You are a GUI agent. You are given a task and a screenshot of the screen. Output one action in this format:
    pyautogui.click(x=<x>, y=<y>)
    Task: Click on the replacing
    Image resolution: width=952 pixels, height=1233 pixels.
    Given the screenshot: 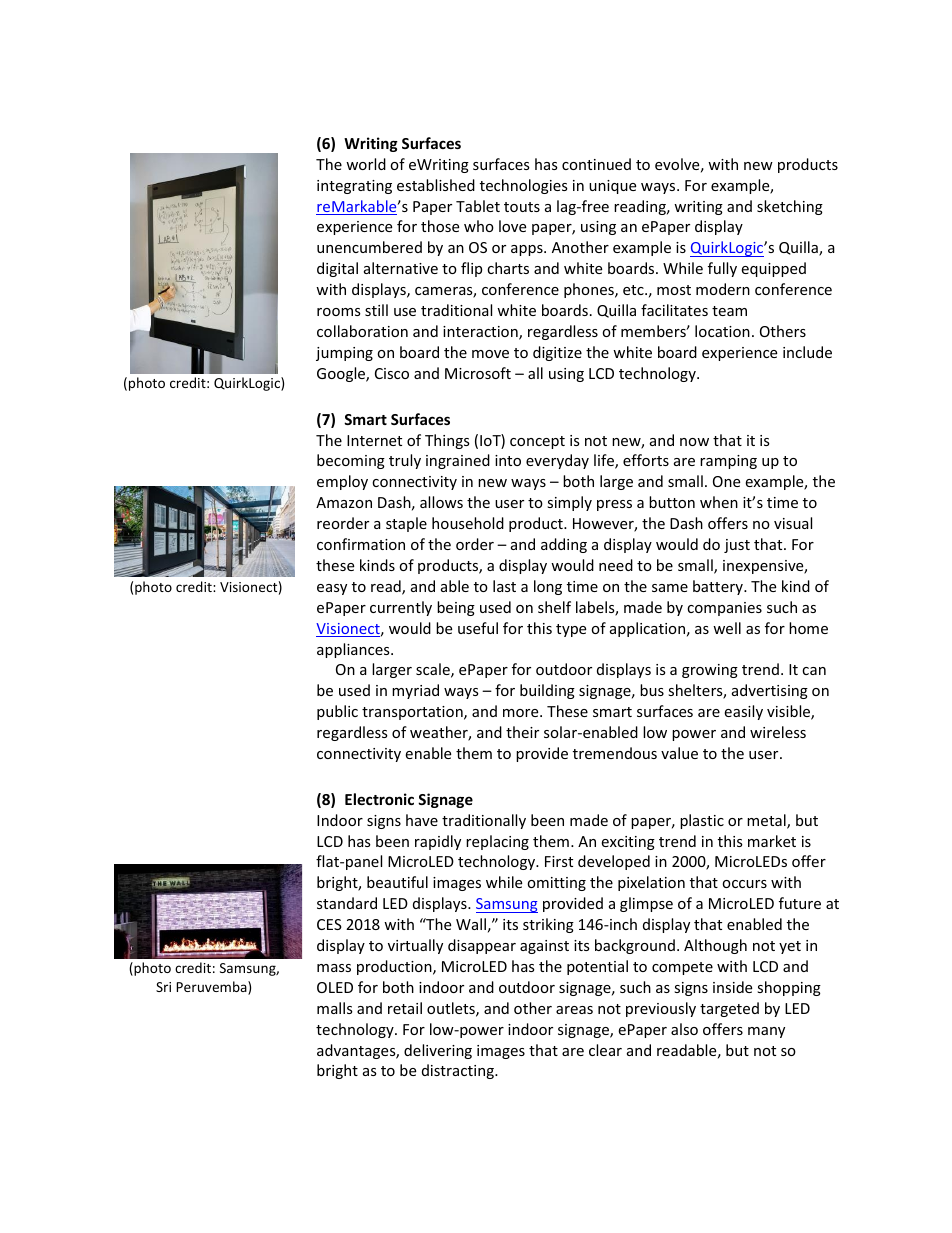 What is the action you would take?
    pyautogui.click(x=497, y=842)
